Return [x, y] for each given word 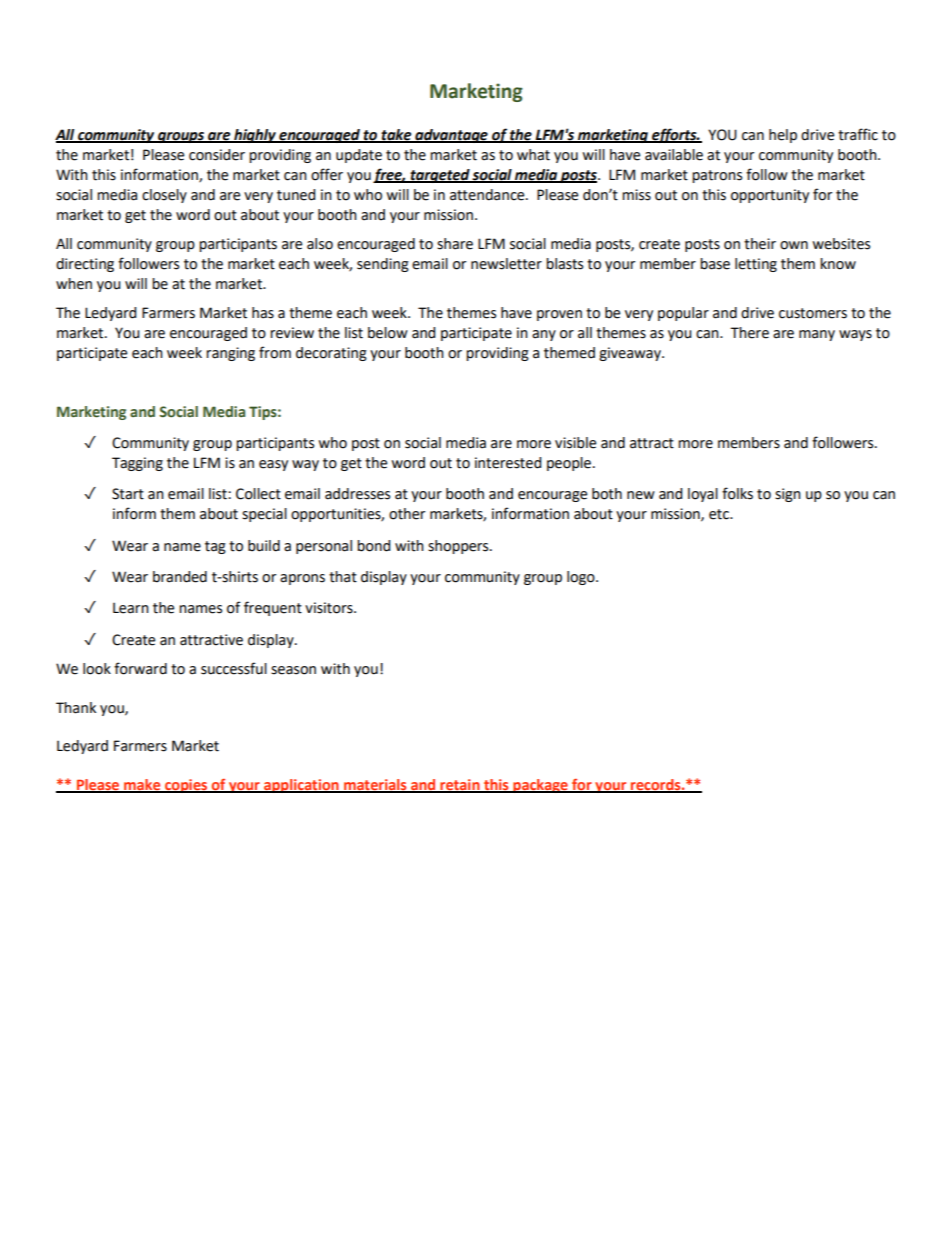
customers [813, 313]
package [540, 786]
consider [217, 155]
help [783, 136]
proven [559, 315]
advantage [451, 136]
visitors [330, 608]
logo [582, 578]
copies [186, 786]
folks [737, 493]
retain [460, 785]
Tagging [137, 464]
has [263, 313]
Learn [131, 608]
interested [508, 463]
